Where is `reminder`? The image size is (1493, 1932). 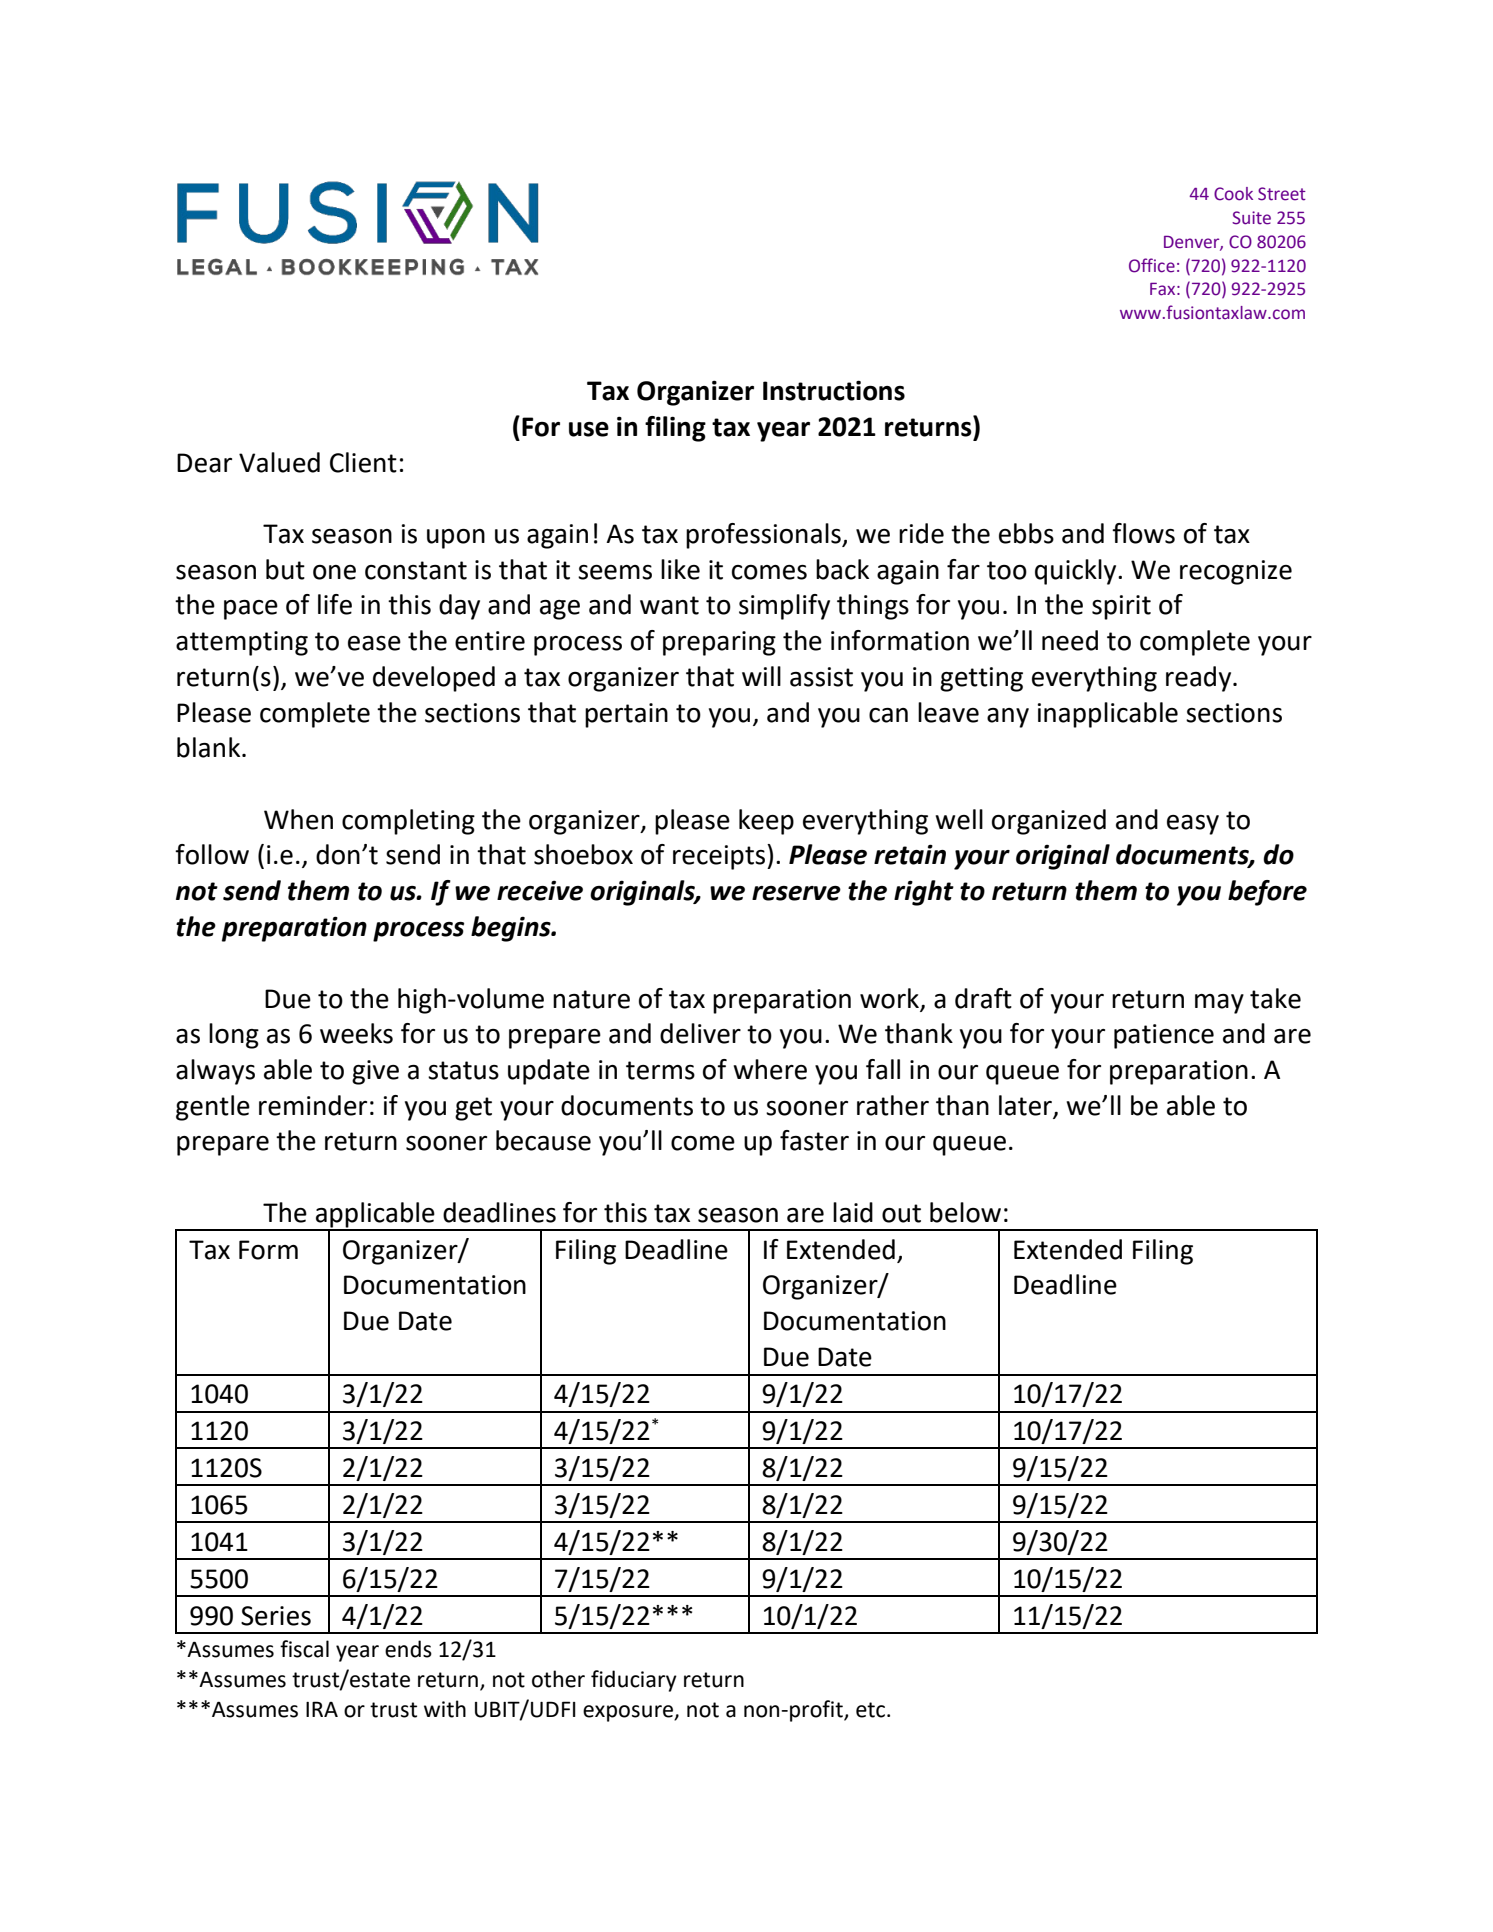 reminder is located at coordinates (313, 1105).
